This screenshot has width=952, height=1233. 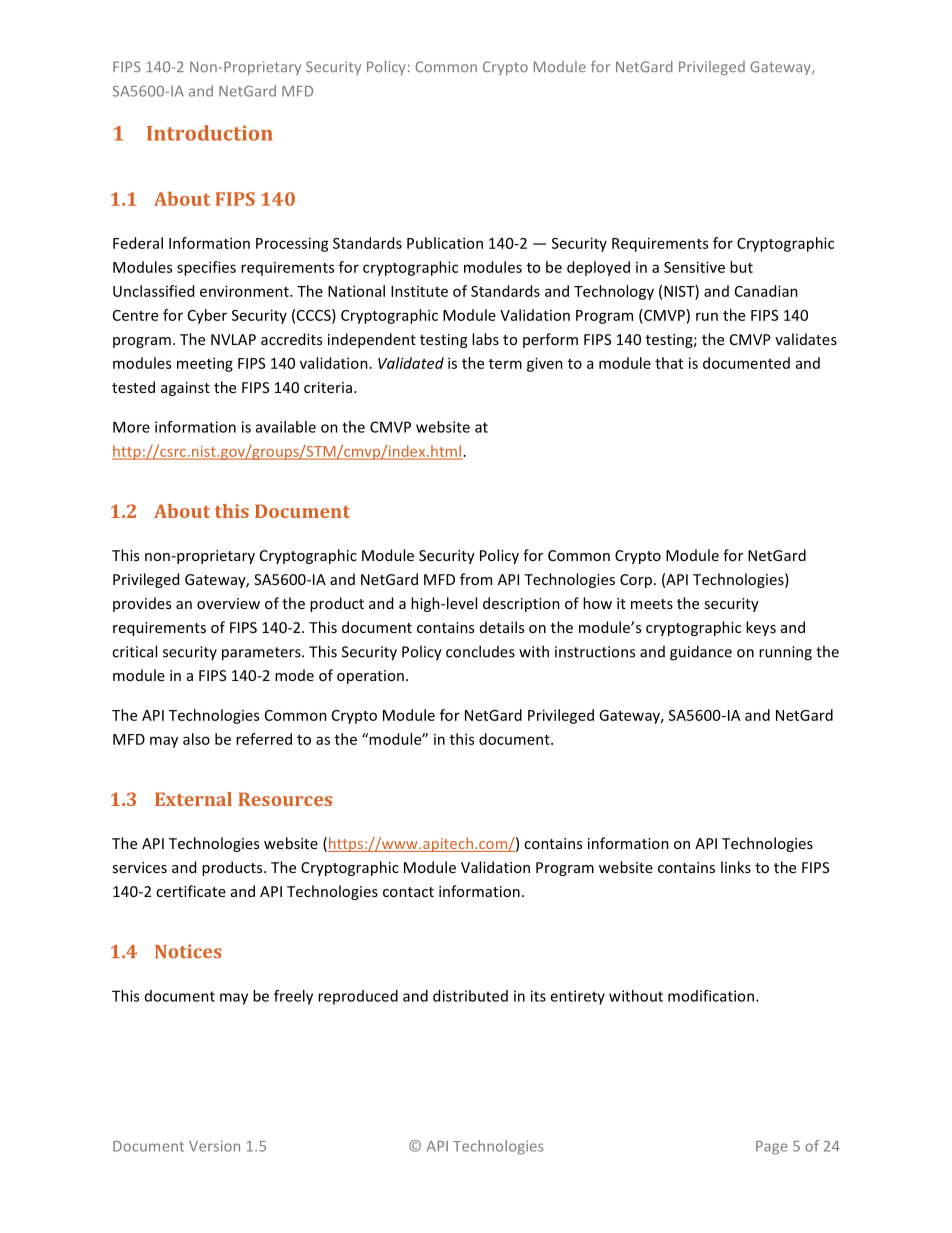 What do you see at coordinates (214, 1146) in the screenshot?
I see `Version` at bounding box center [214, 1146].
